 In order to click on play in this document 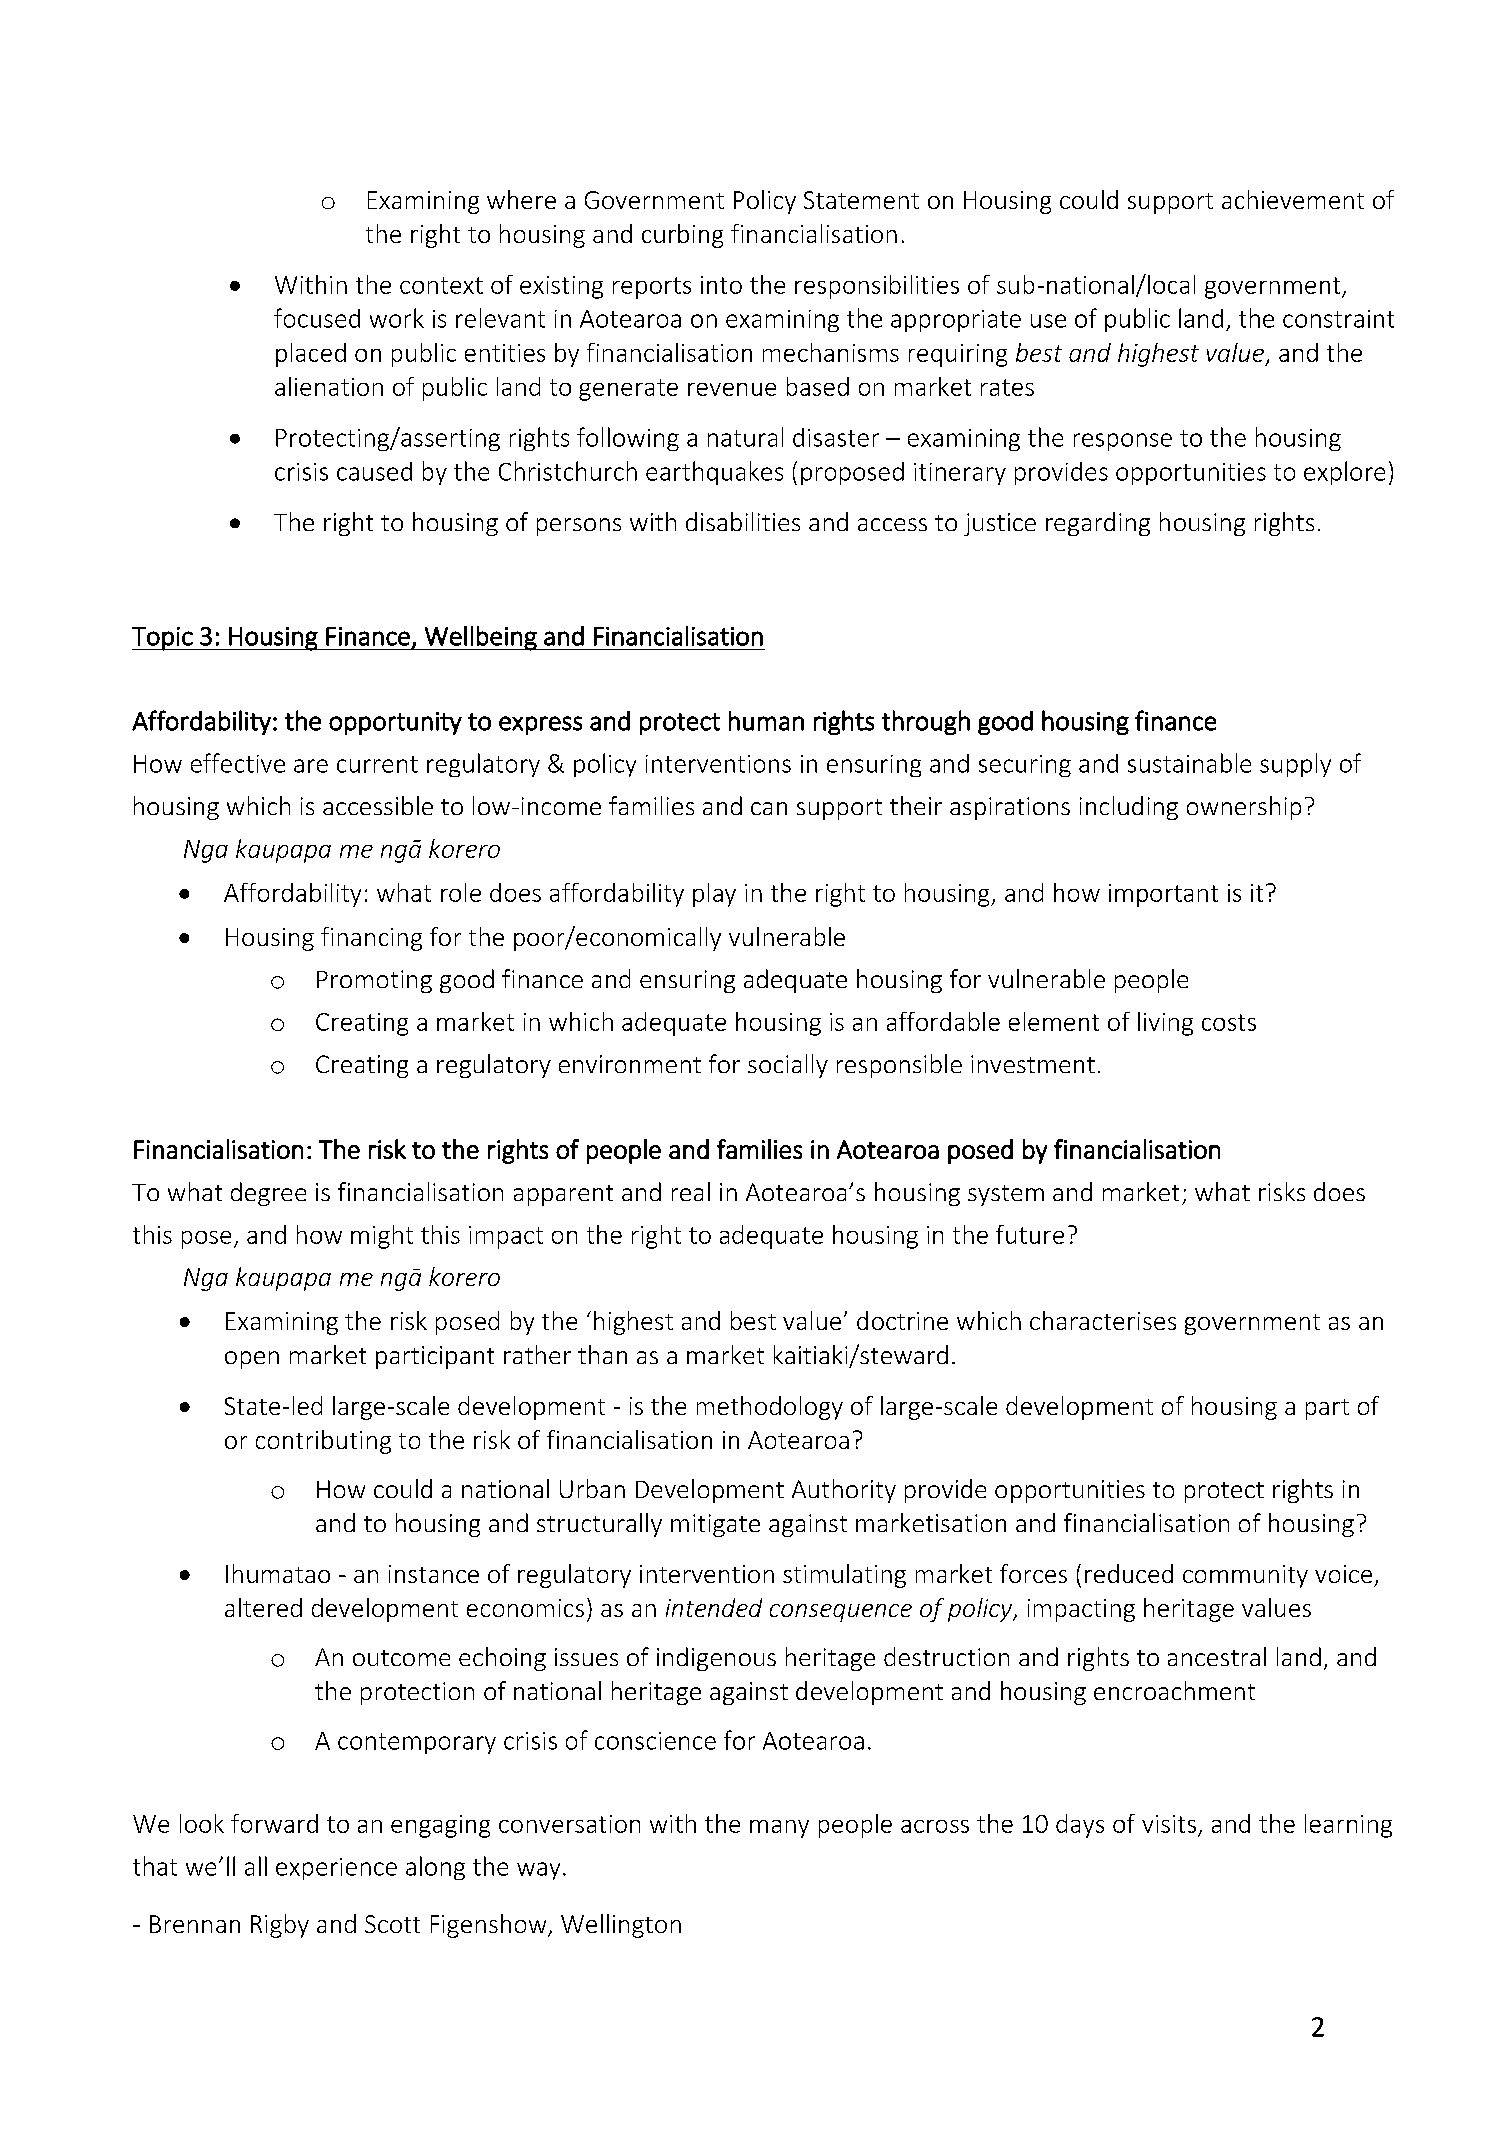, I will do `click(714, 895)`.
